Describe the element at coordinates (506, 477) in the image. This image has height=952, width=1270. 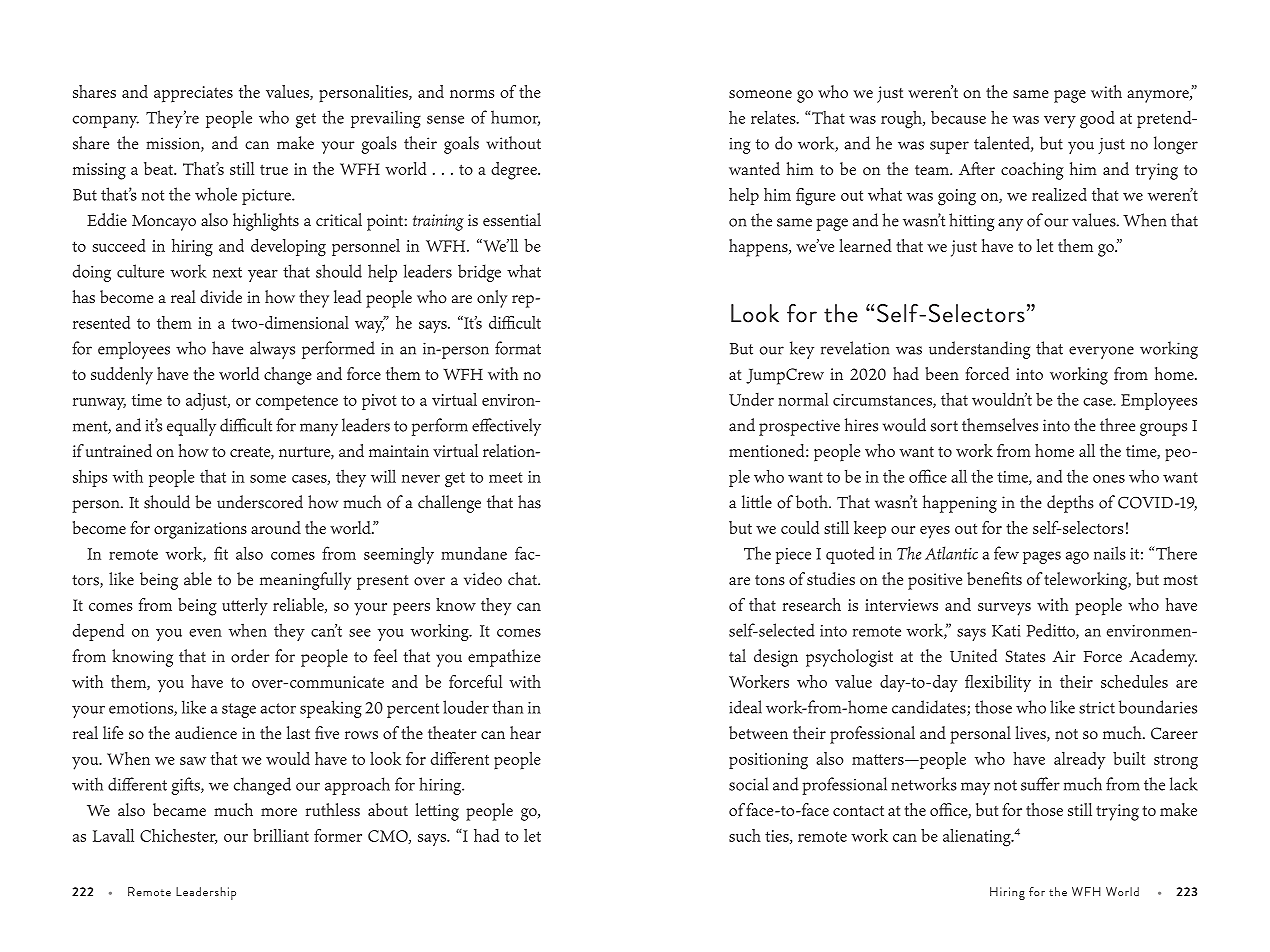
I see `meet` at that location.
